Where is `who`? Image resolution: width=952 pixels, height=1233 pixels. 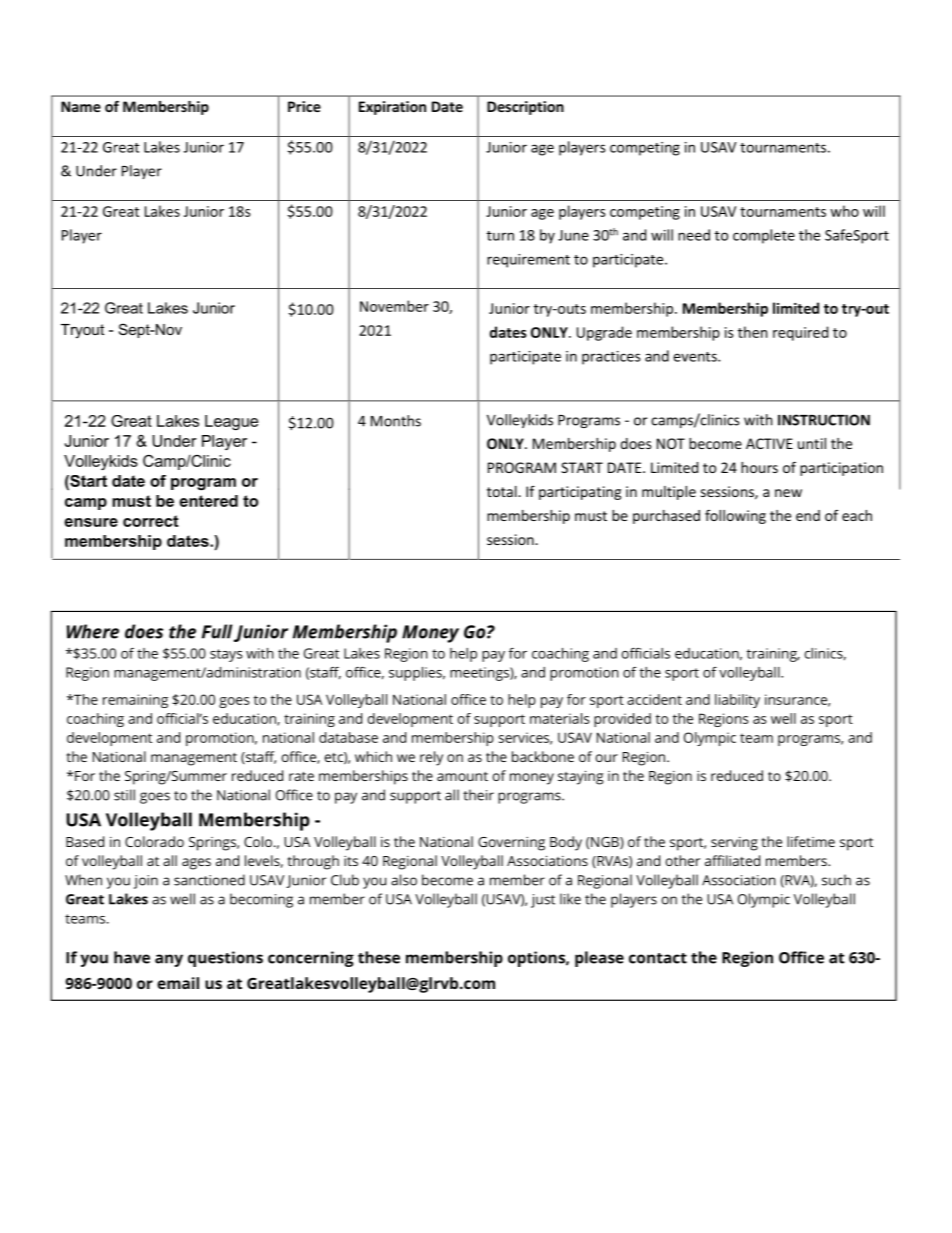
who is located at coordinates (844, 211).
